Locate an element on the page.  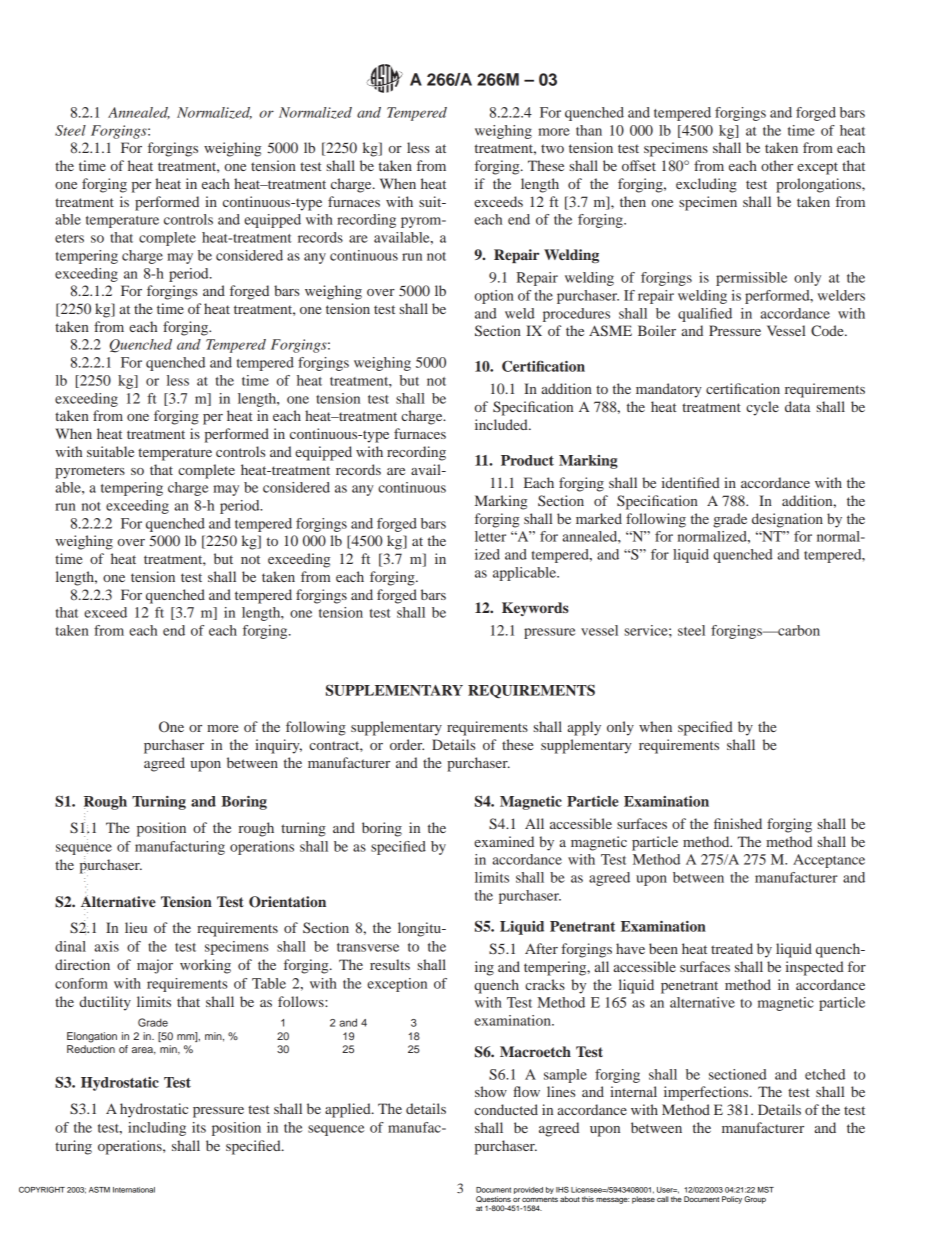
International is located at coordinates (134, 1190).
